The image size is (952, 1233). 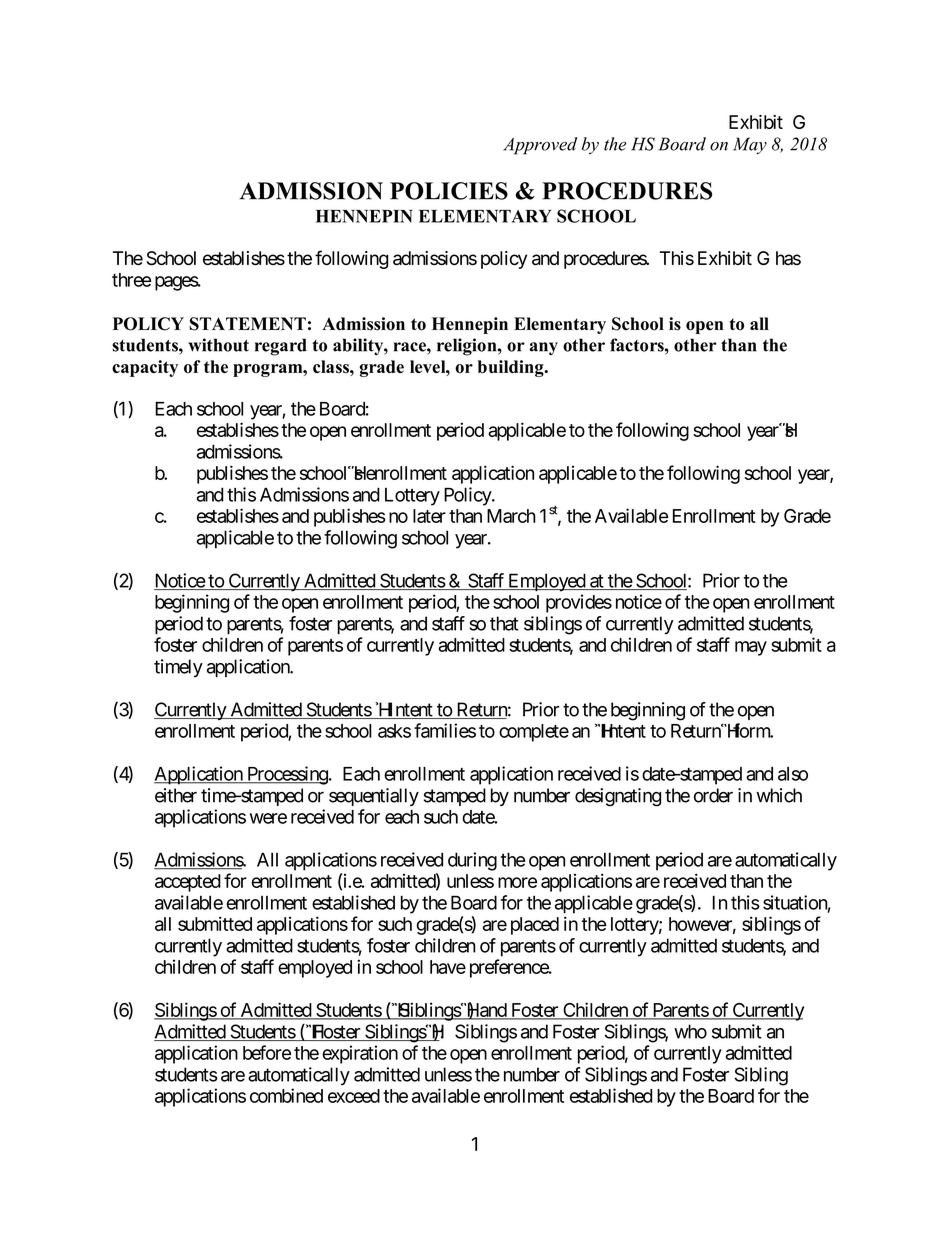 What do you see at coordinates (540, 146) in the screenshot?
I see `Approved` at bounding box center [540, 146].
